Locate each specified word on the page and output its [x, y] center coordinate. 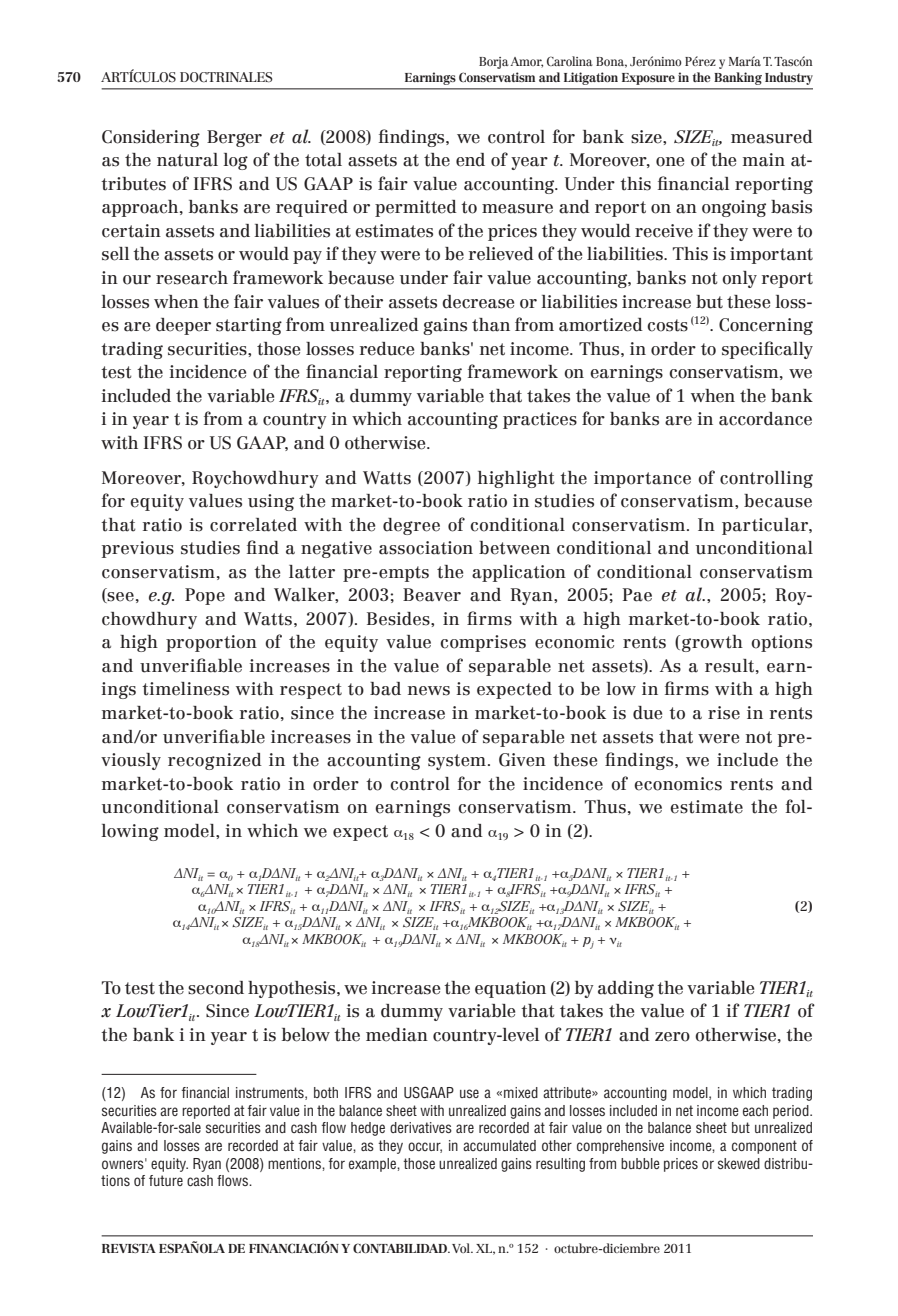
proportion [211, 643]
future [166, 1180]
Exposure [648, 79]
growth [712, 643]
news [429, 691]
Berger [234, 138]
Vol [462, 1248]
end [470, 160]
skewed [739, 1163]
